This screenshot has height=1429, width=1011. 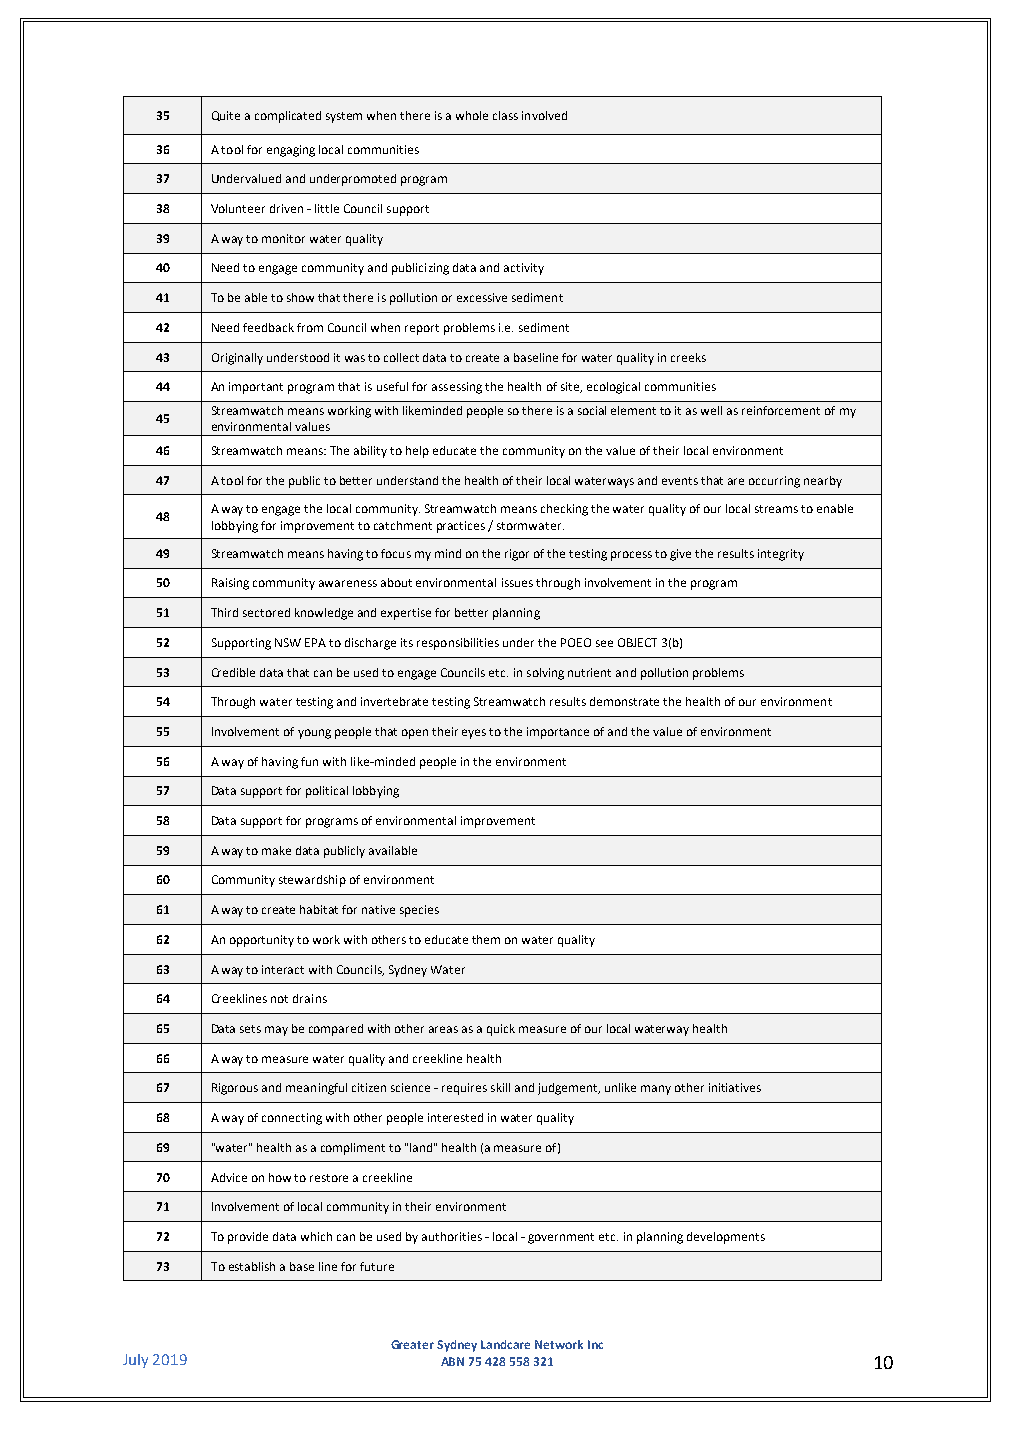 What do you see at coordinates (252, 1266) in the screenshot?
I see `establish` at bounding box center [252, 1266].
